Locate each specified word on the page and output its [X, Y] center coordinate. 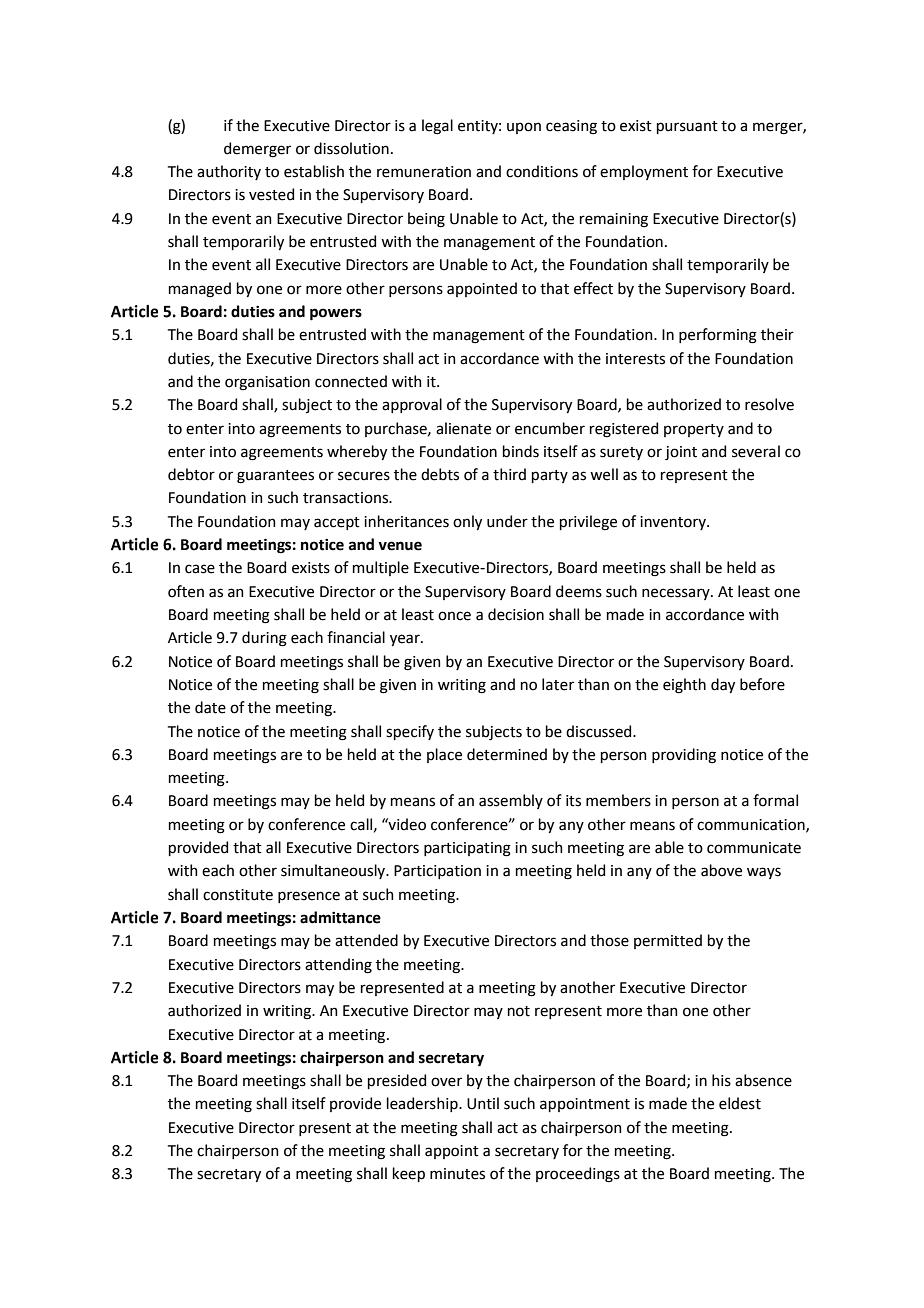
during [264, 639]
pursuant [687, 127]
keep [409, 1174]
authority [229, 172]
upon [524, 128]
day [723, 685]
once [454, 616]
